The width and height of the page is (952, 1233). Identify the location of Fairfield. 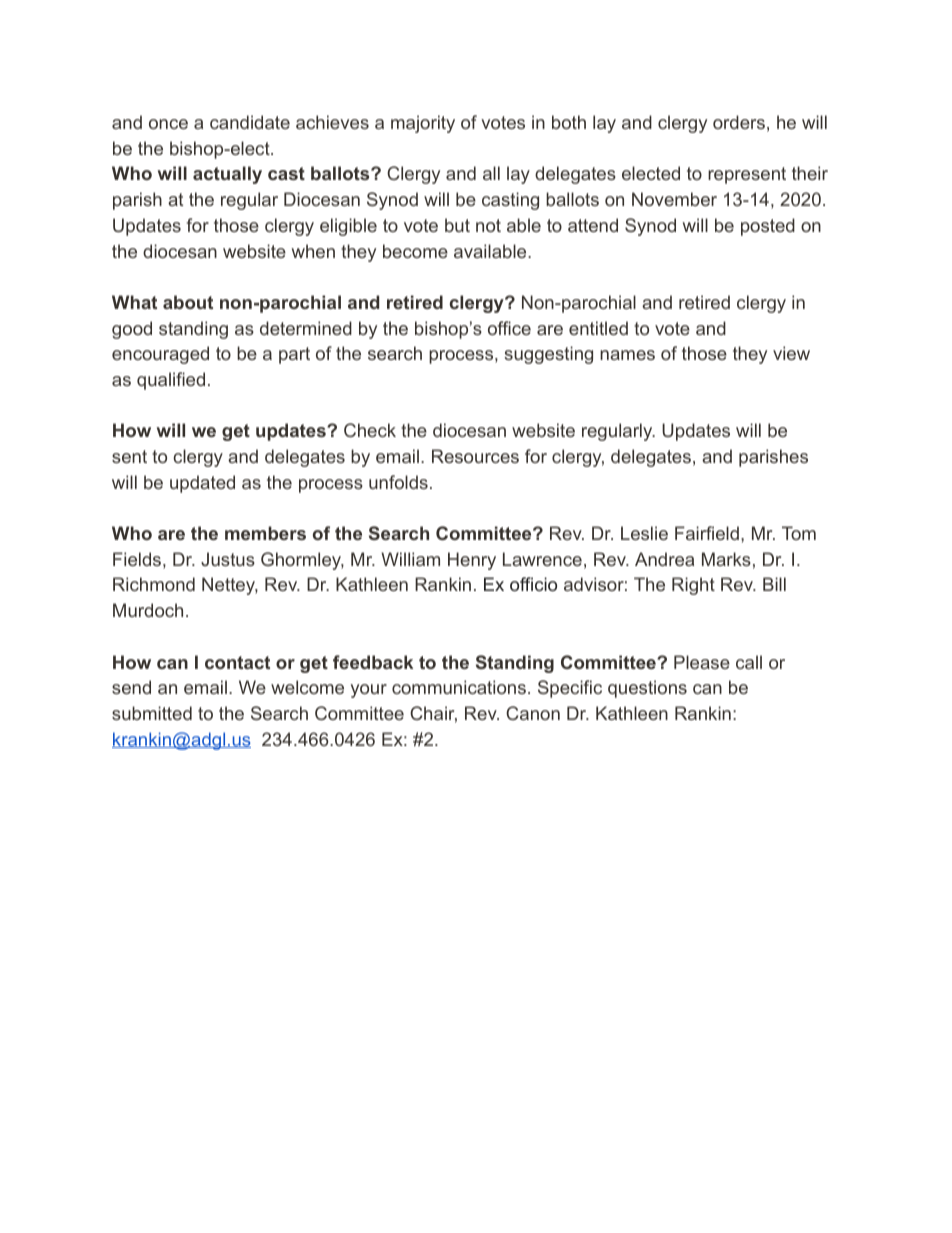
(707, 533).
